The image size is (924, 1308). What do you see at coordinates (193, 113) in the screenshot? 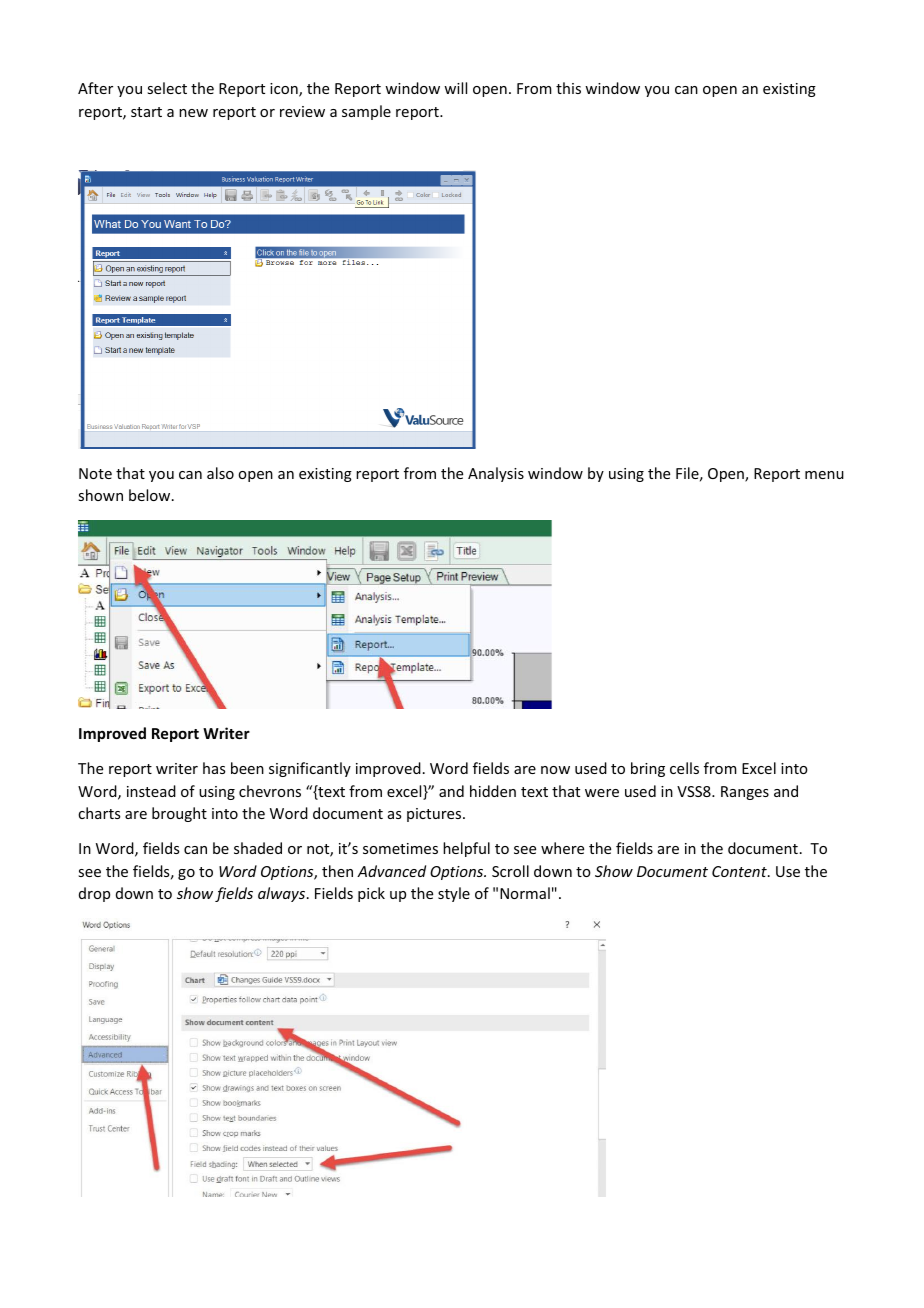
I see `new` at bounding box center [193, 113].
